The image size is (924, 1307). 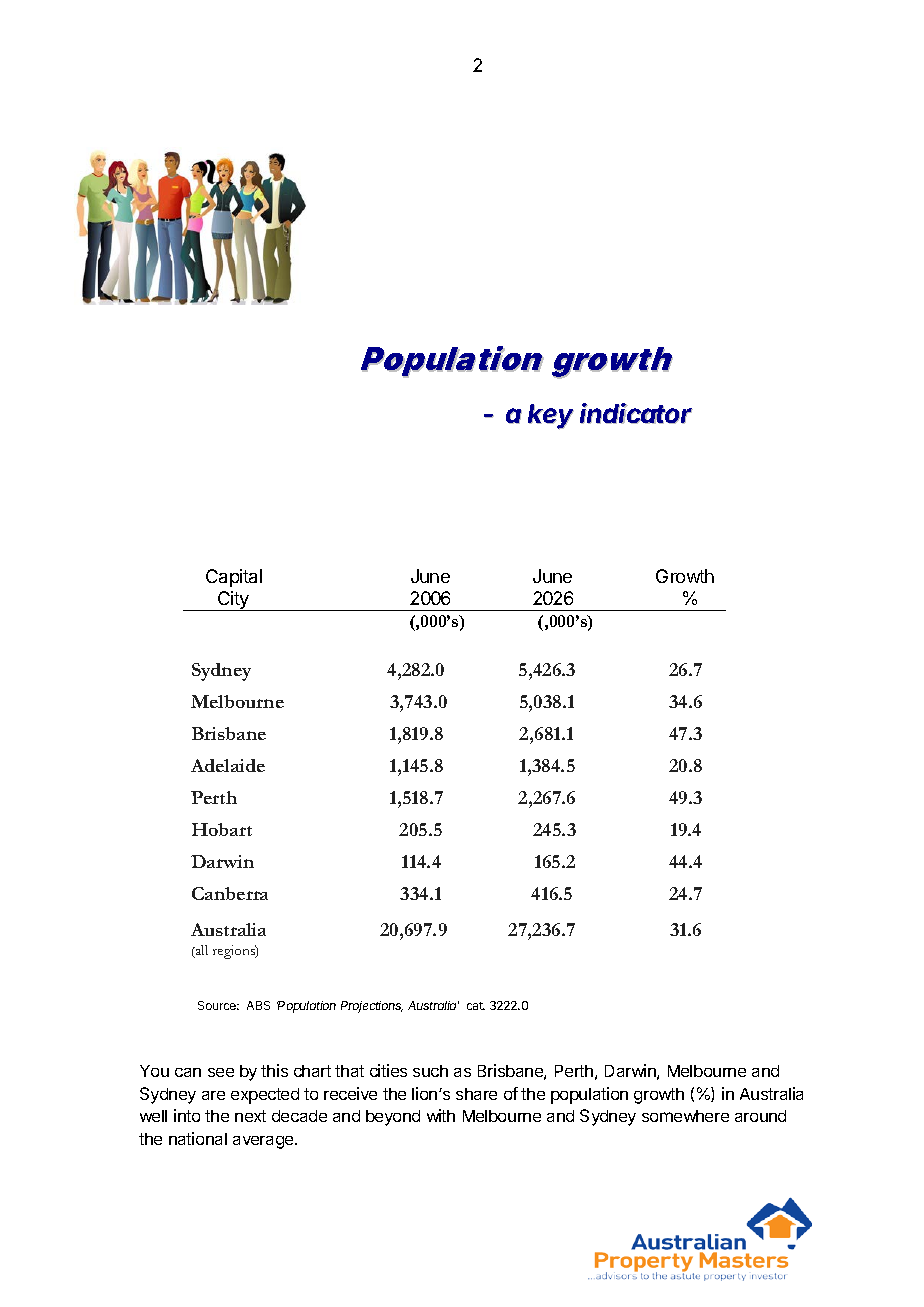 I want to click on cities, so click(x=388, y=1070).
